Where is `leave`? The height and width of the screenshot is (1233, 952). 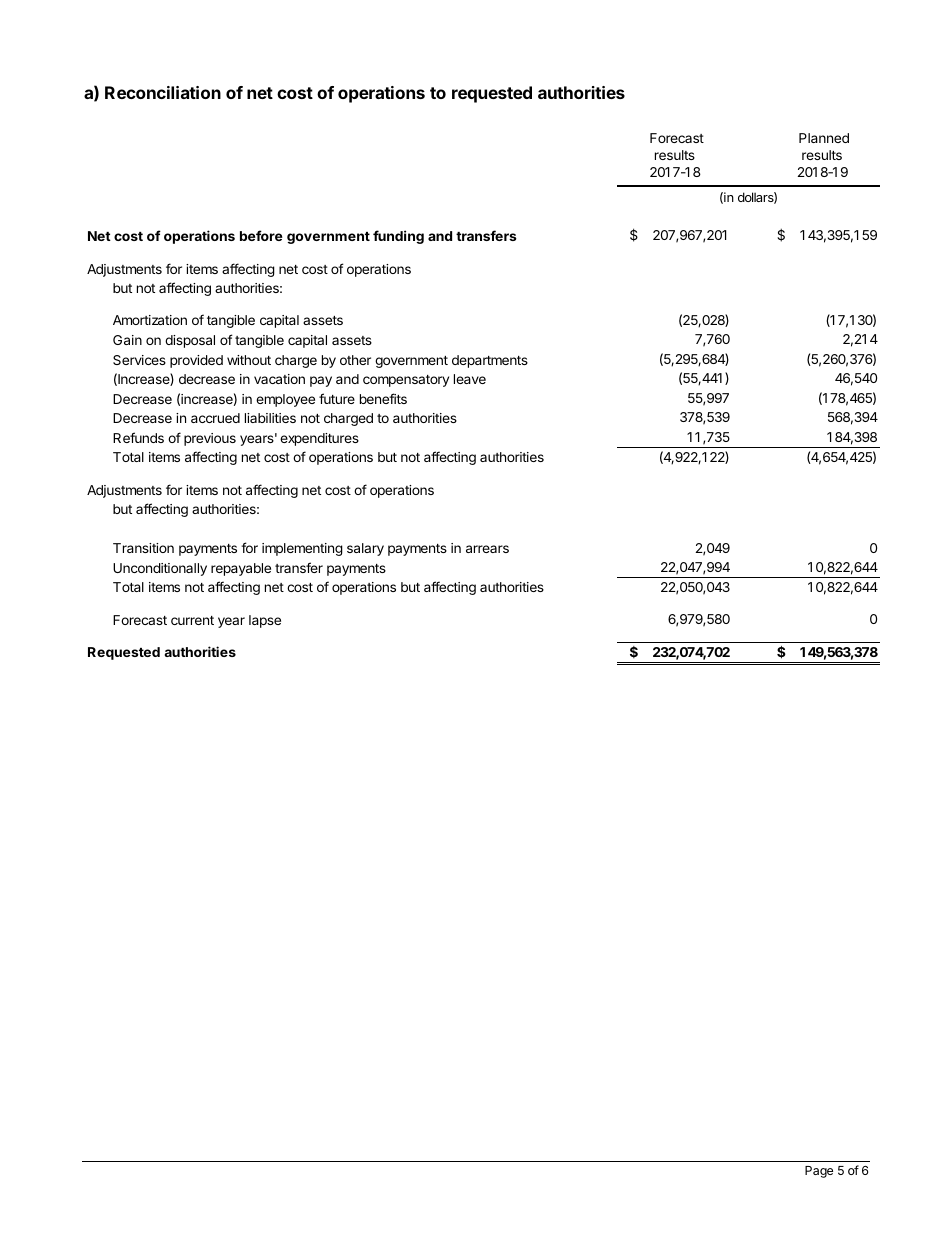 leave is located at coordinates (470, 379).
